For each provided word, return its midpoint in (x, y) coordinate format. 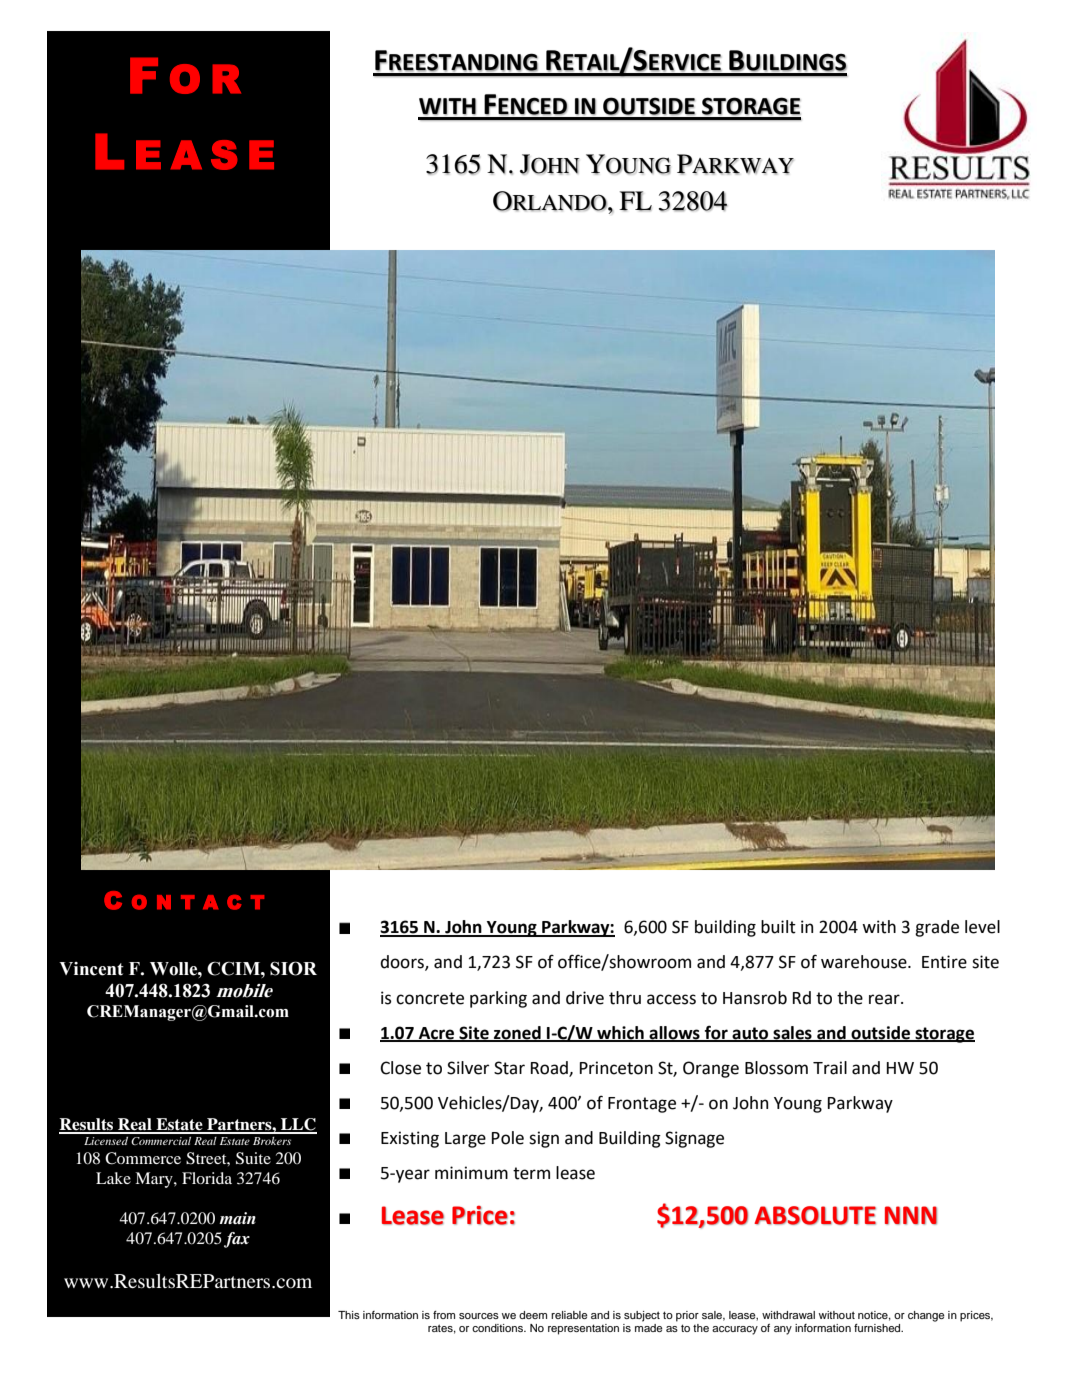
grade (937, 928)
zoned (517, 1033)
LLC (298, 1125)
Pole (508, 1138)
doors (403, 963)
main (237, 1218)
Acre (436, 1034)
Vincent (91, 969)
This (349, 1315)
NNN (911, 1215)
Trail (830, 1068)
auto (750, 1034)
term (531, 1173)
